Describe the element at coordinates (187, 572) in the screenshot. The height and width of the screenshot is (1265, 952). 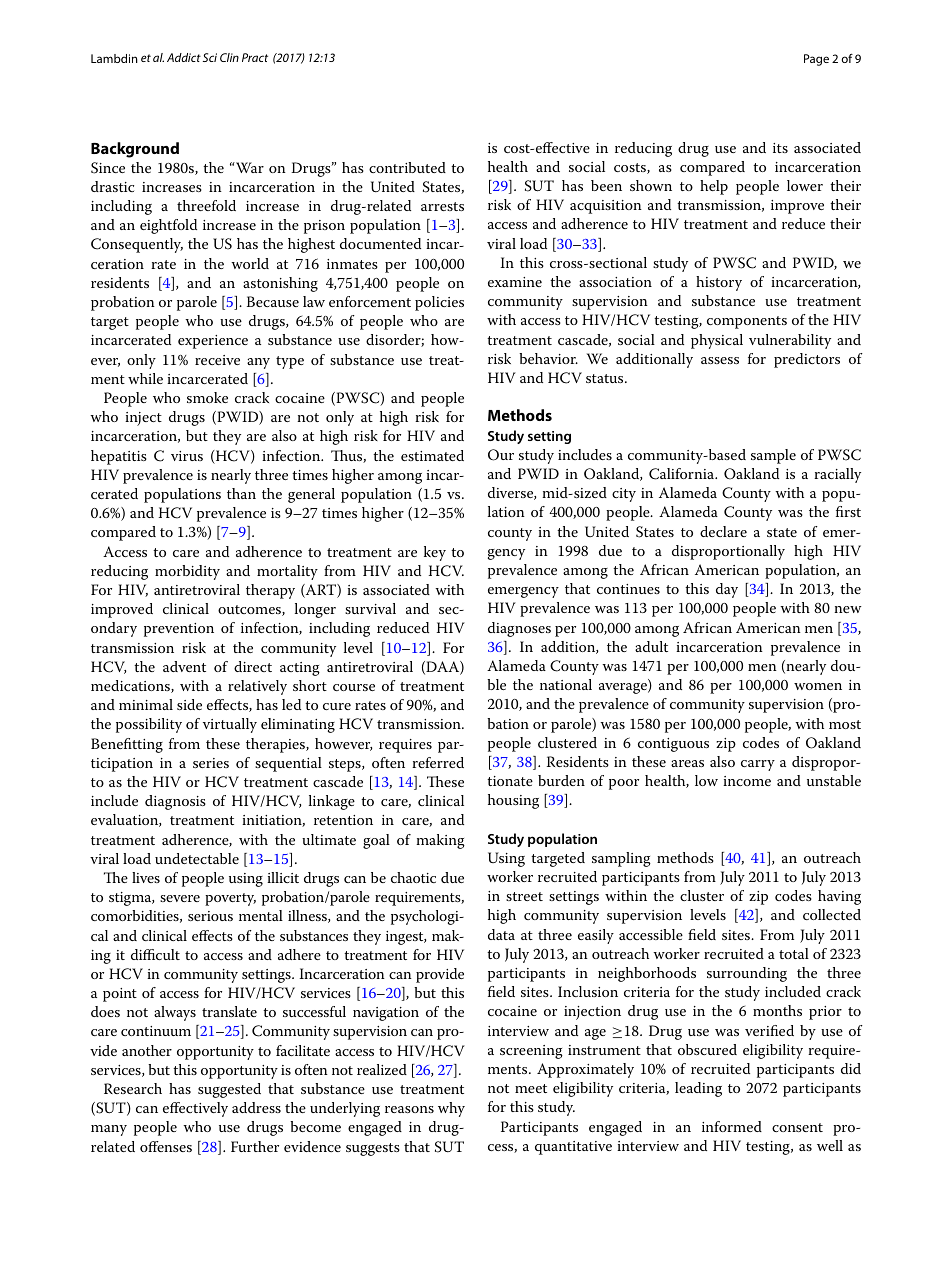
I see `morbidity` at that location.
